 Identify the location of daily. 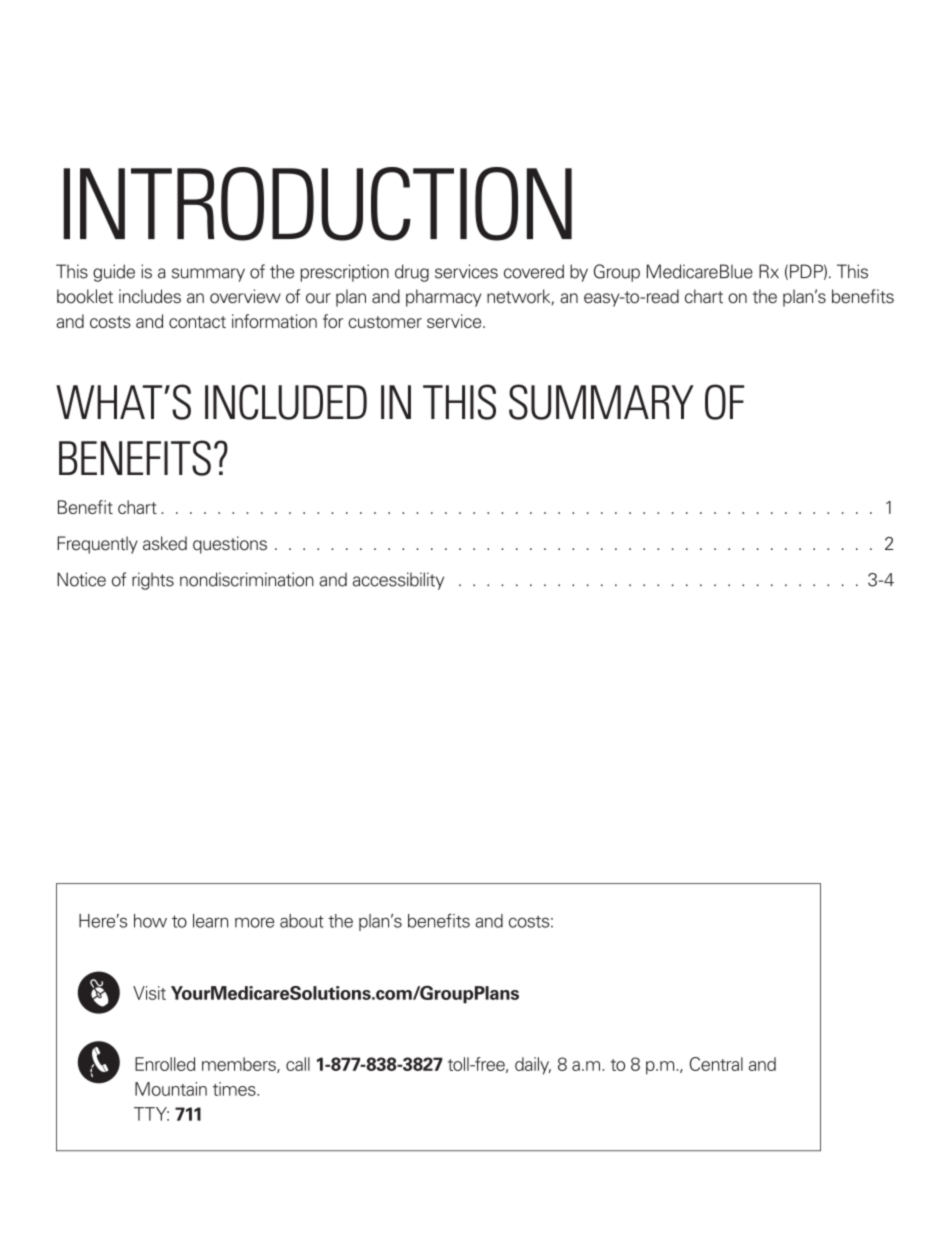
(533, 1066).
